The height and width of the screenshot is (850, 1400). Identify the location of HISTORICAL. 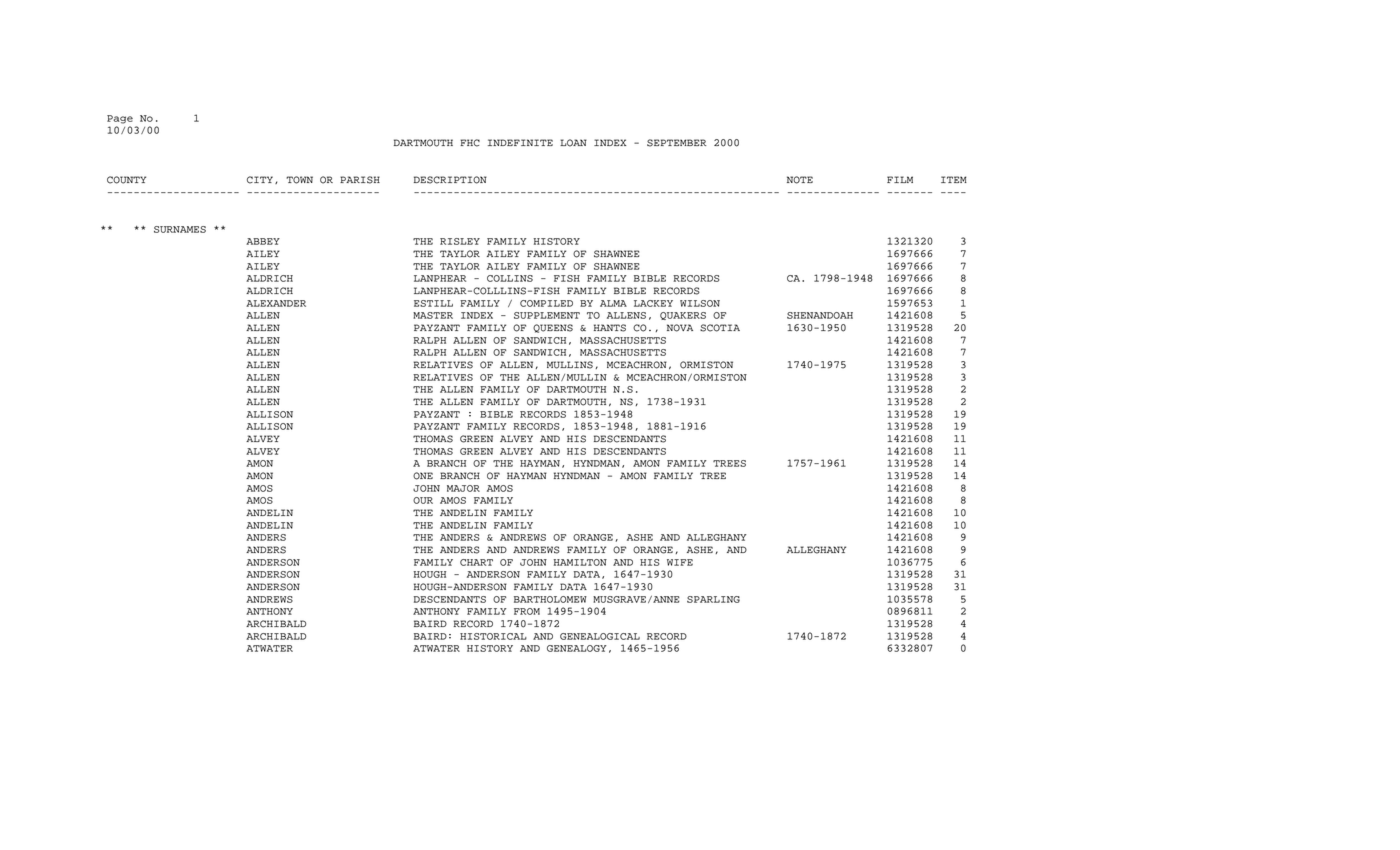
(493, 636).
